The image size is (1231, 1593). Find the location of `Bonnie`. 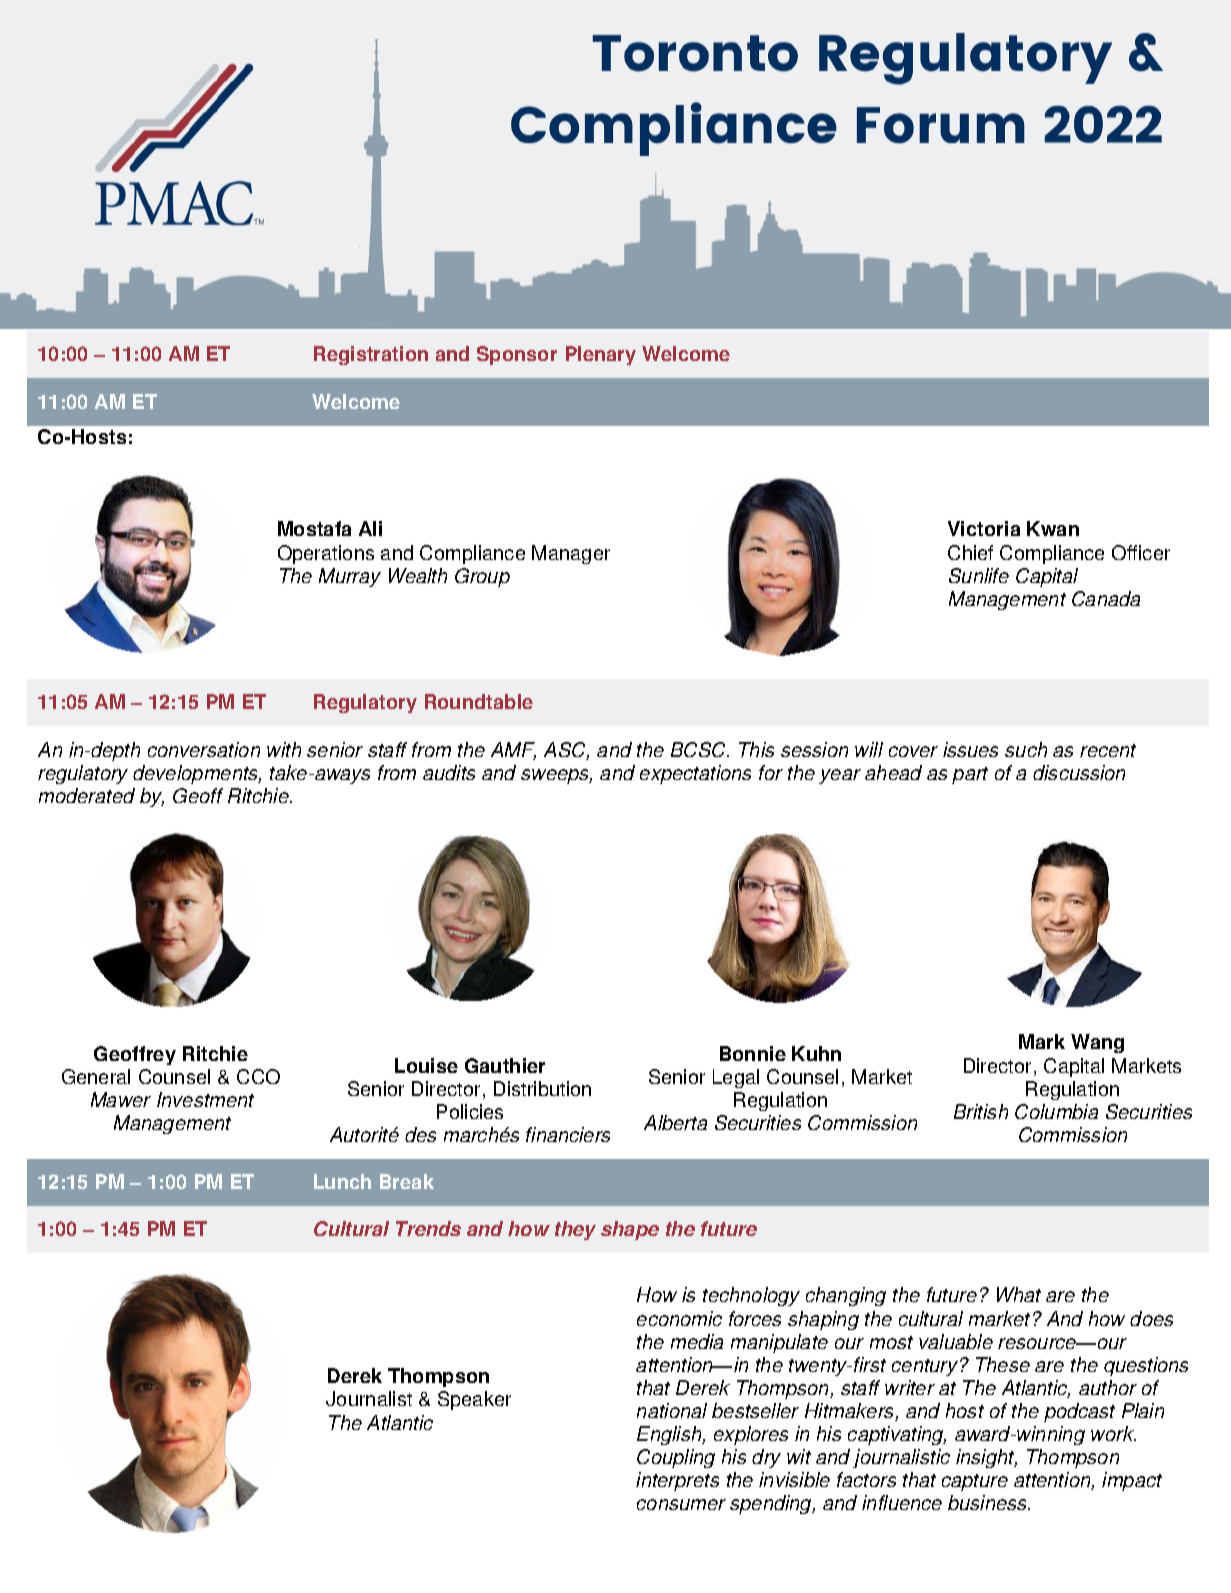

Bonnie is located at coordinates (753, 1053).
